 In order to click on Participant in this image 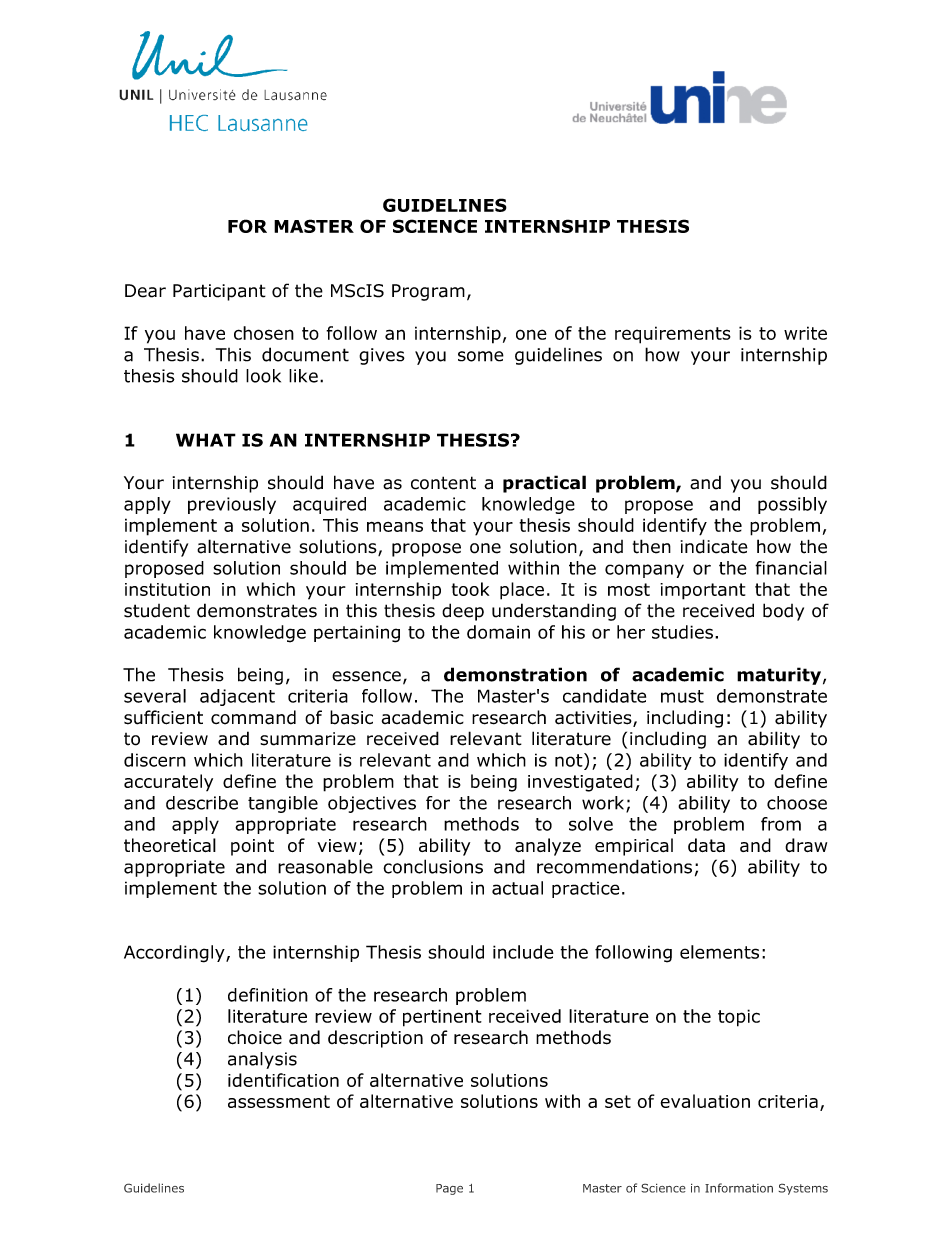, I will do `click(219, 292)`.
